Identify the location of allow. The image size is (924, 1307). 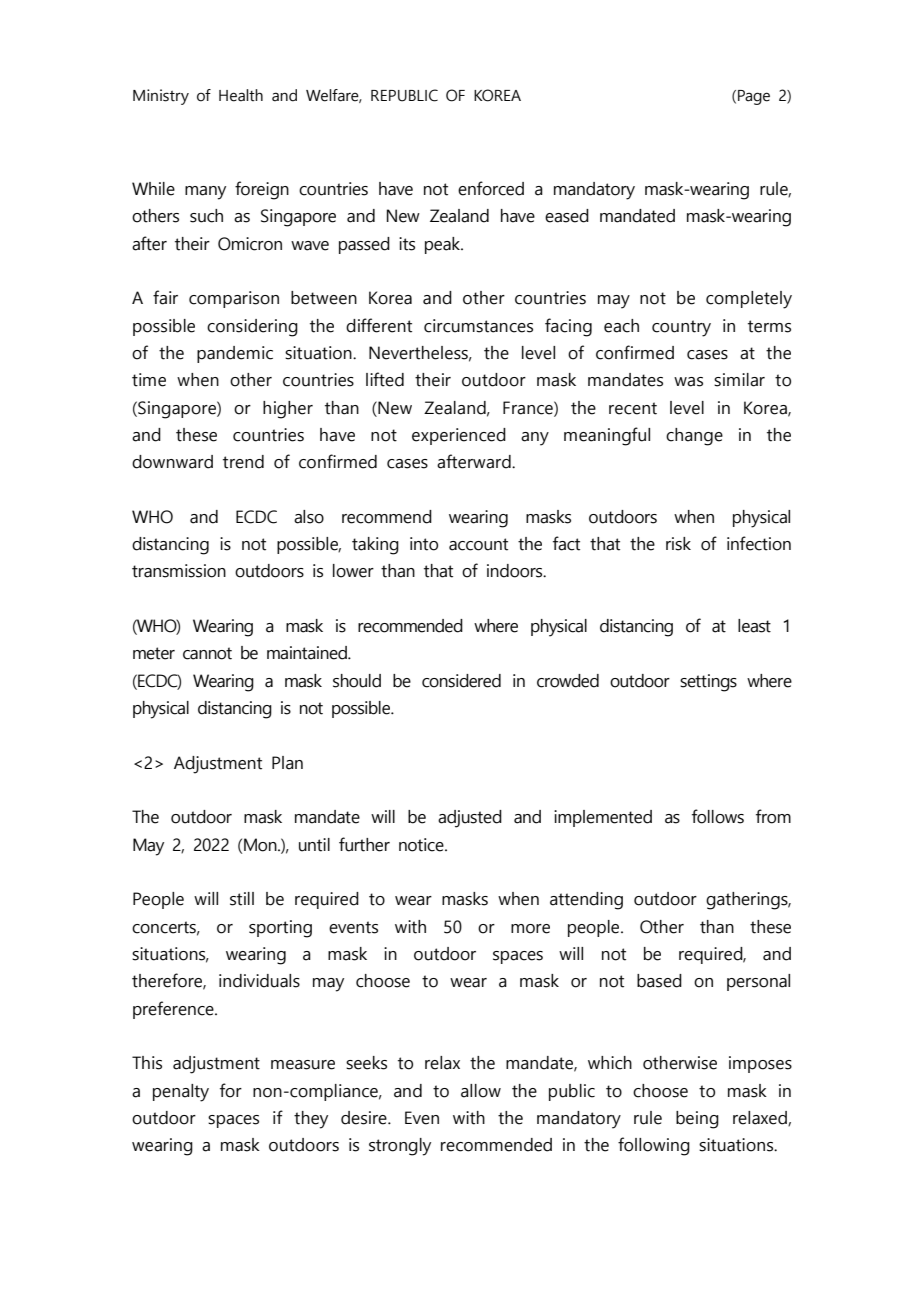
(481, 1091).
